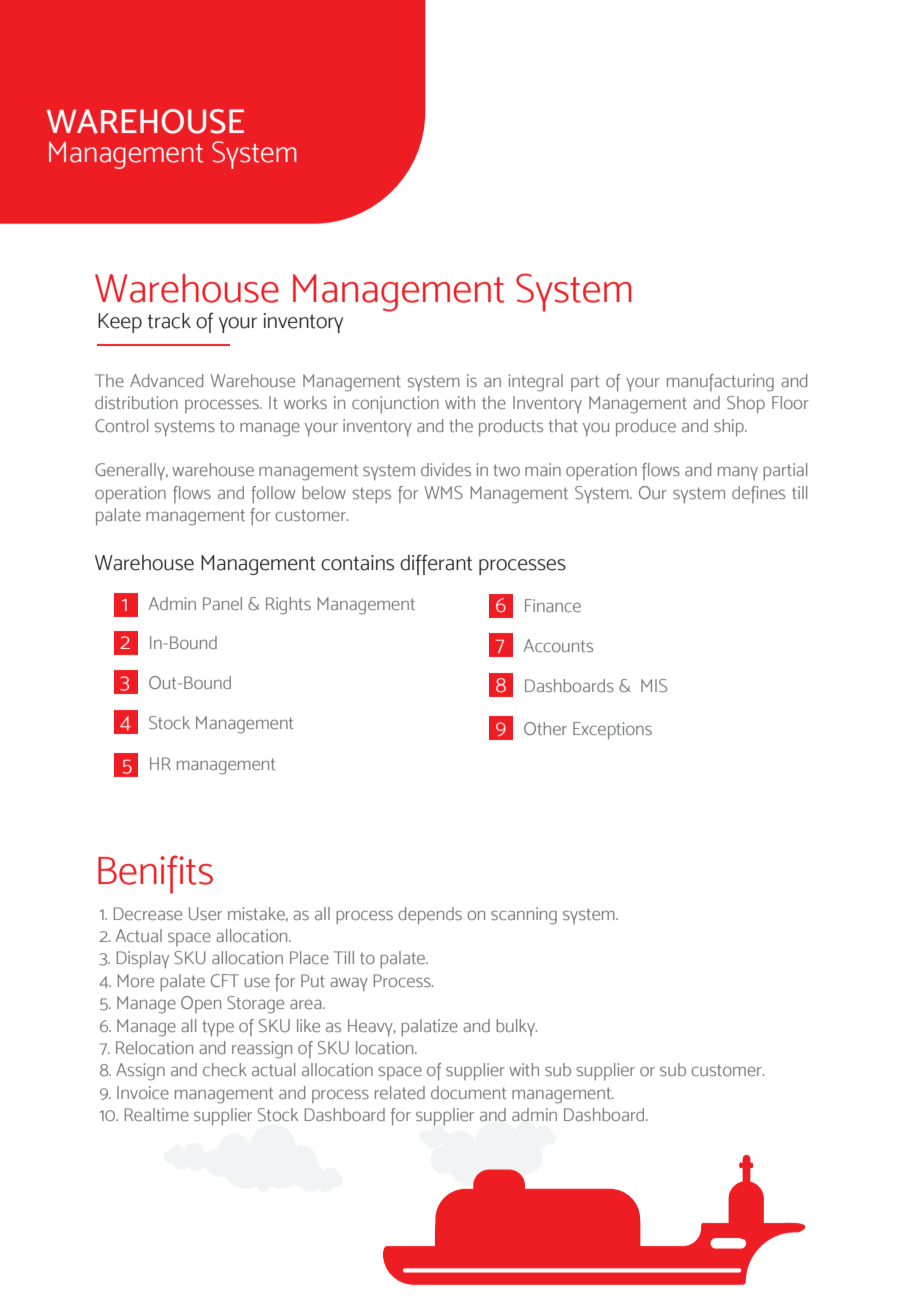 The image size is (924, 1308). Describe the element at coordinates (430, 916) in the screenshot. I see `depends` at that location.
